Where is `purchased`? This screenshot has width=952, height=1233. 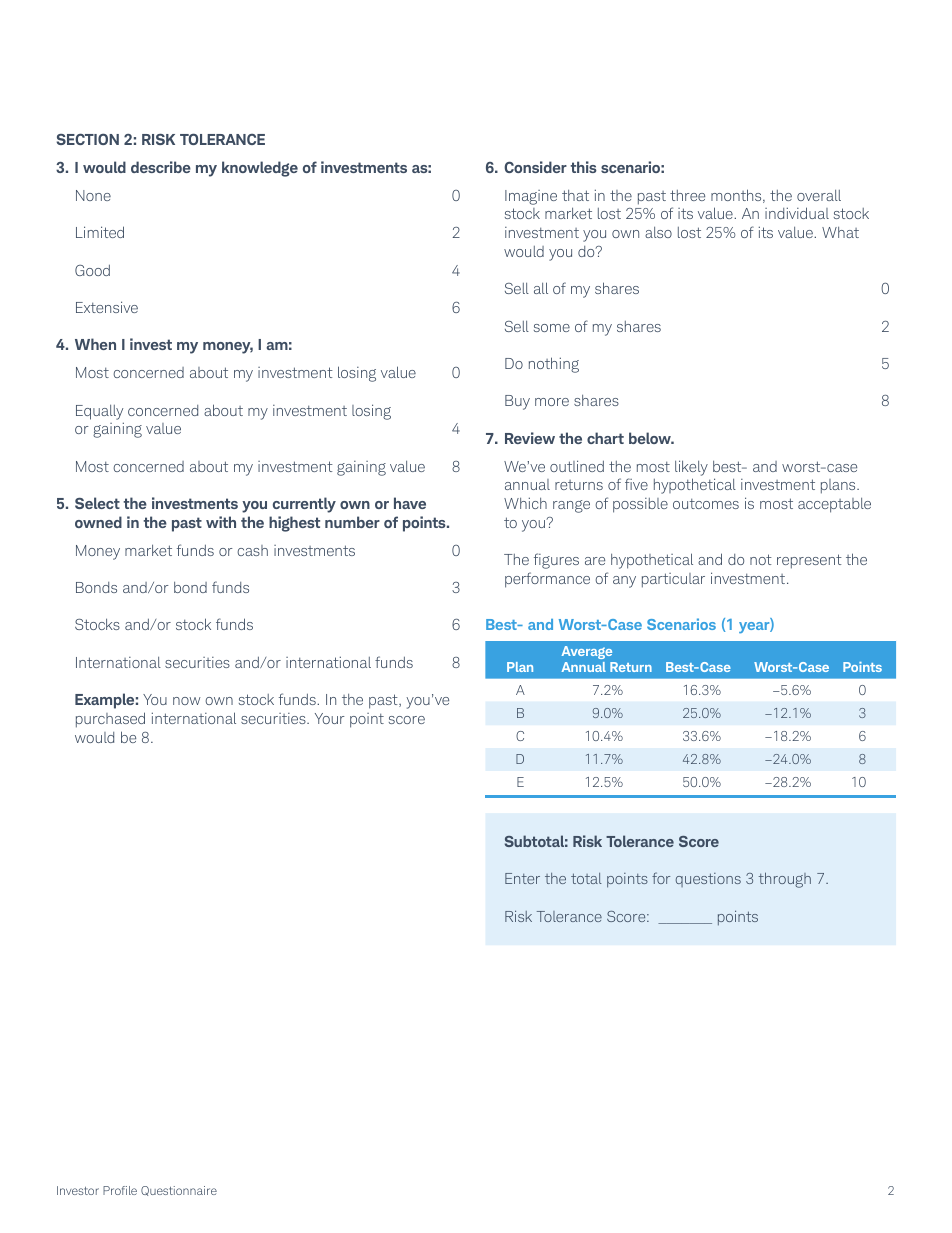
purchased is located at coordinates (110, 720).
